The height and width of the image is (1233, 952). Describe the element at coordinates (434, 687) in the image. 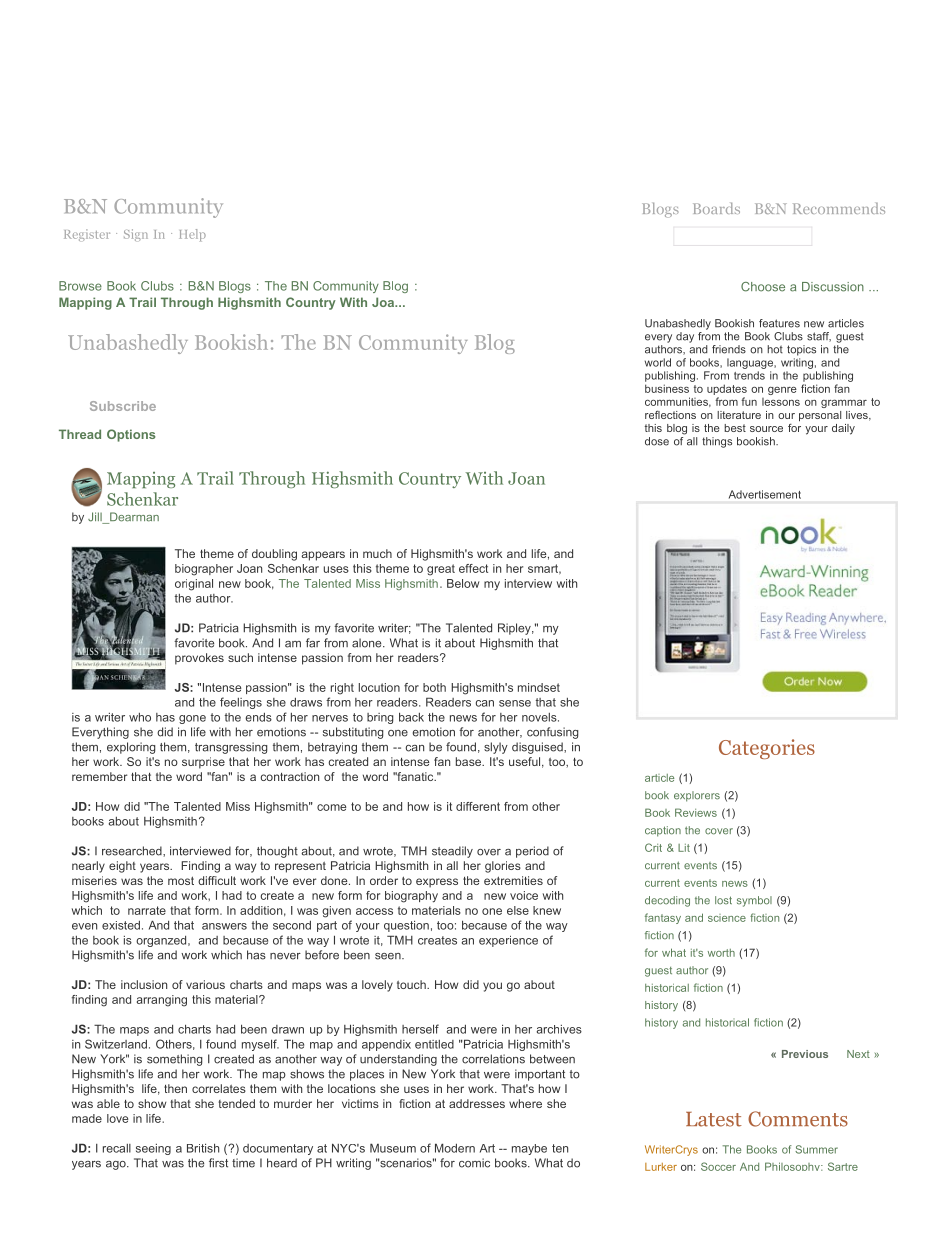

I see `both` at that location.
